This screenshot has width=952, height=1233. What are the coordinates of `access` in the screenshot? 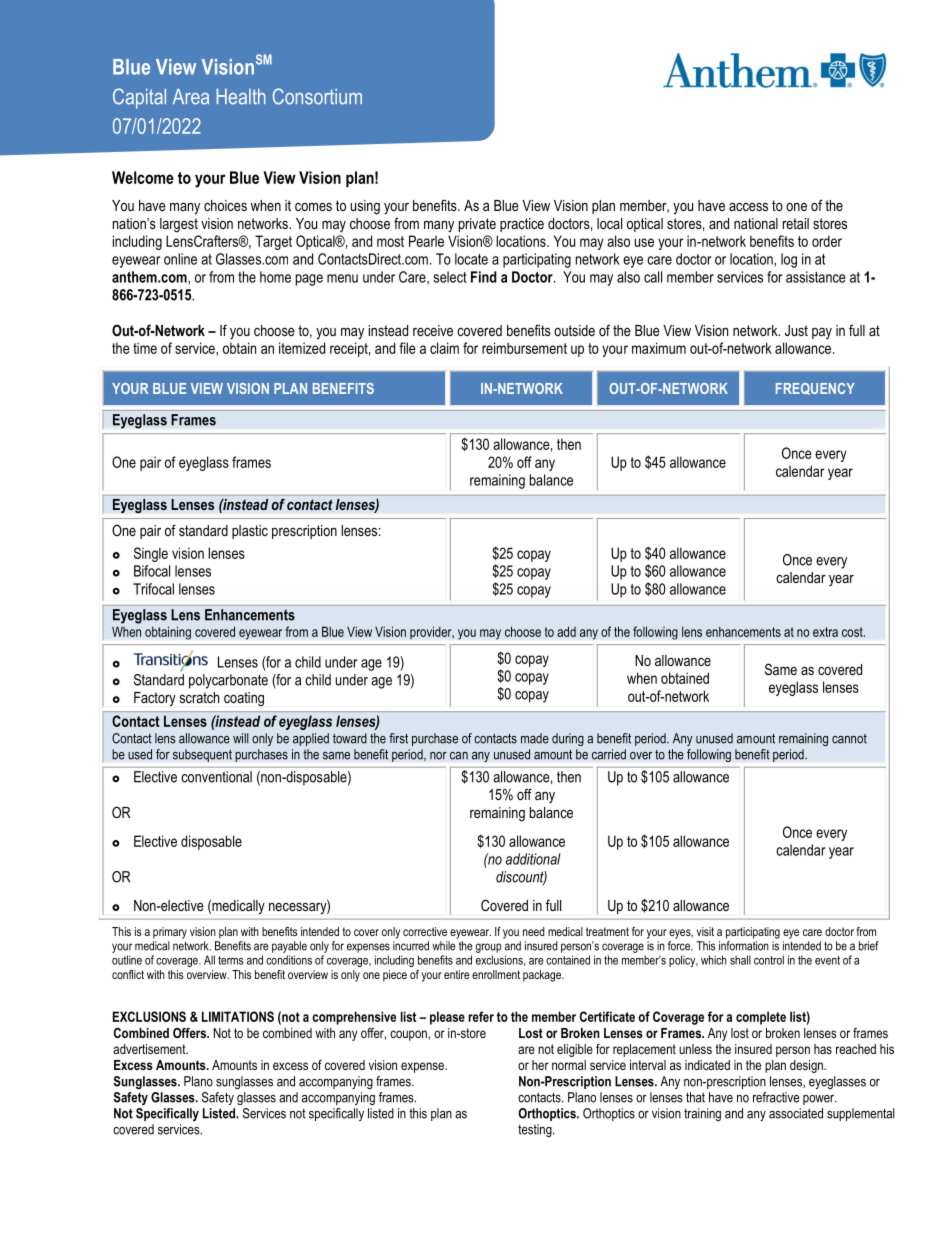 It's located at (748, 207).
